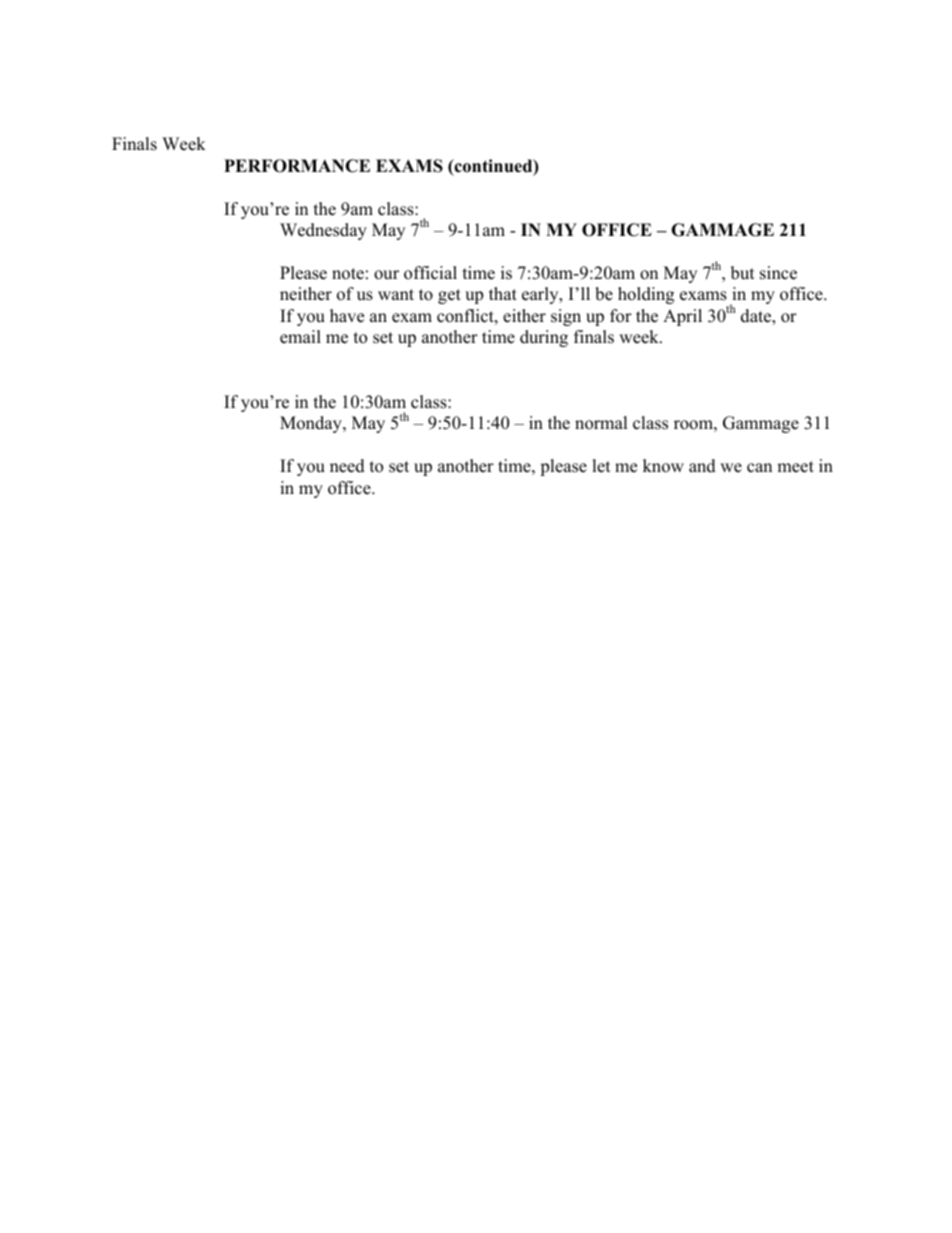 Image resolution: width=952 pixels, height=1233 pixels. Describe the element at coordinates (544, 338) in the screenshot. I see `during` at that location.
